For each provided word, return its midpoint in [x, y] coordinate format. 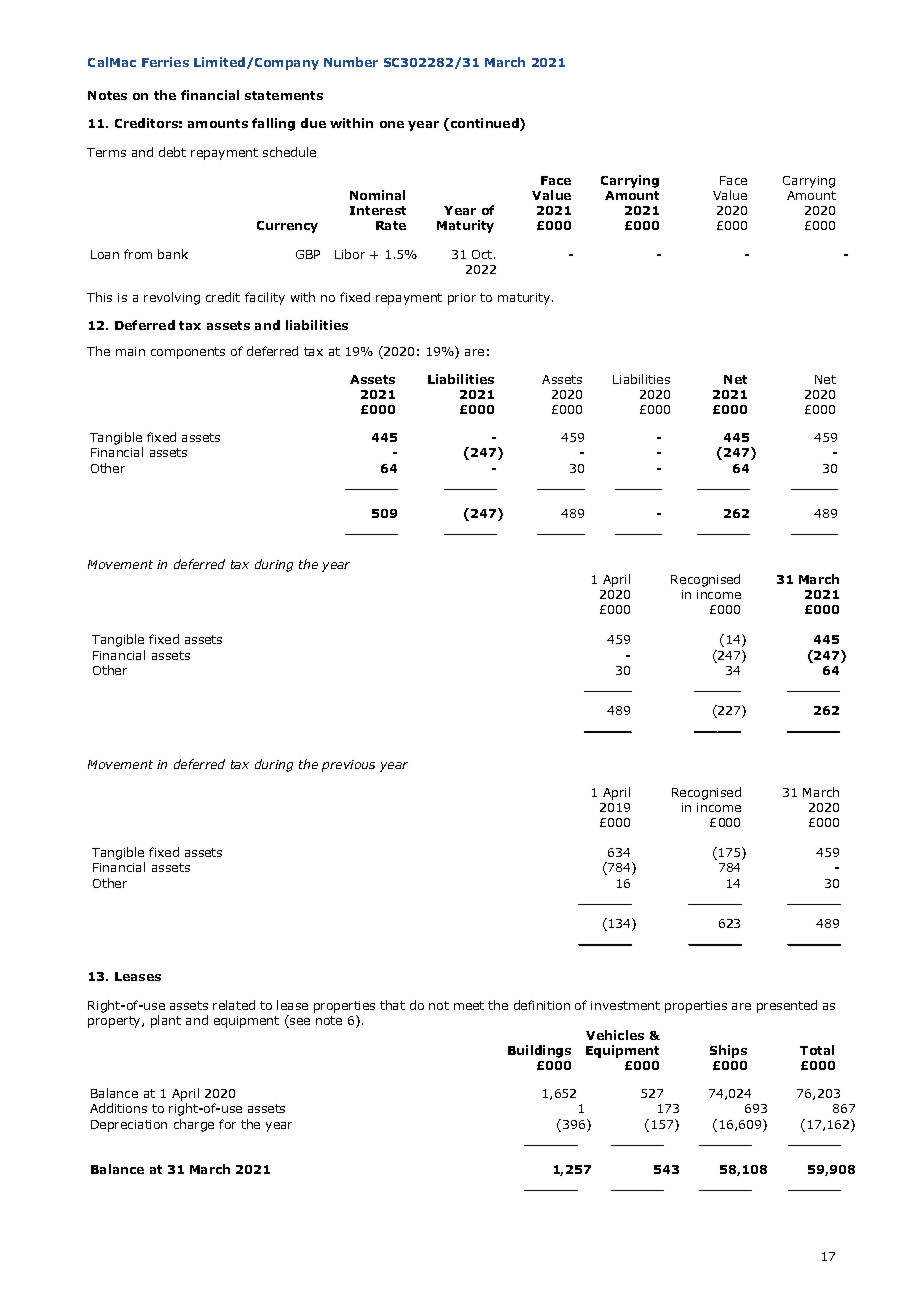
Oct [483, 254]
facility [265, 298]
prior [462, 299]
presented [787, 1006]
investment [625, 1005]
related [234, 1005]
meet [469, 1005]
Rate [391, 225]
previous [348, 766]
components [188, 353]
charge [194, 1125]
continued [486, 124]
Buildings [539, 1051]
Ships [728, 1051]
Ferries [165, 62]
